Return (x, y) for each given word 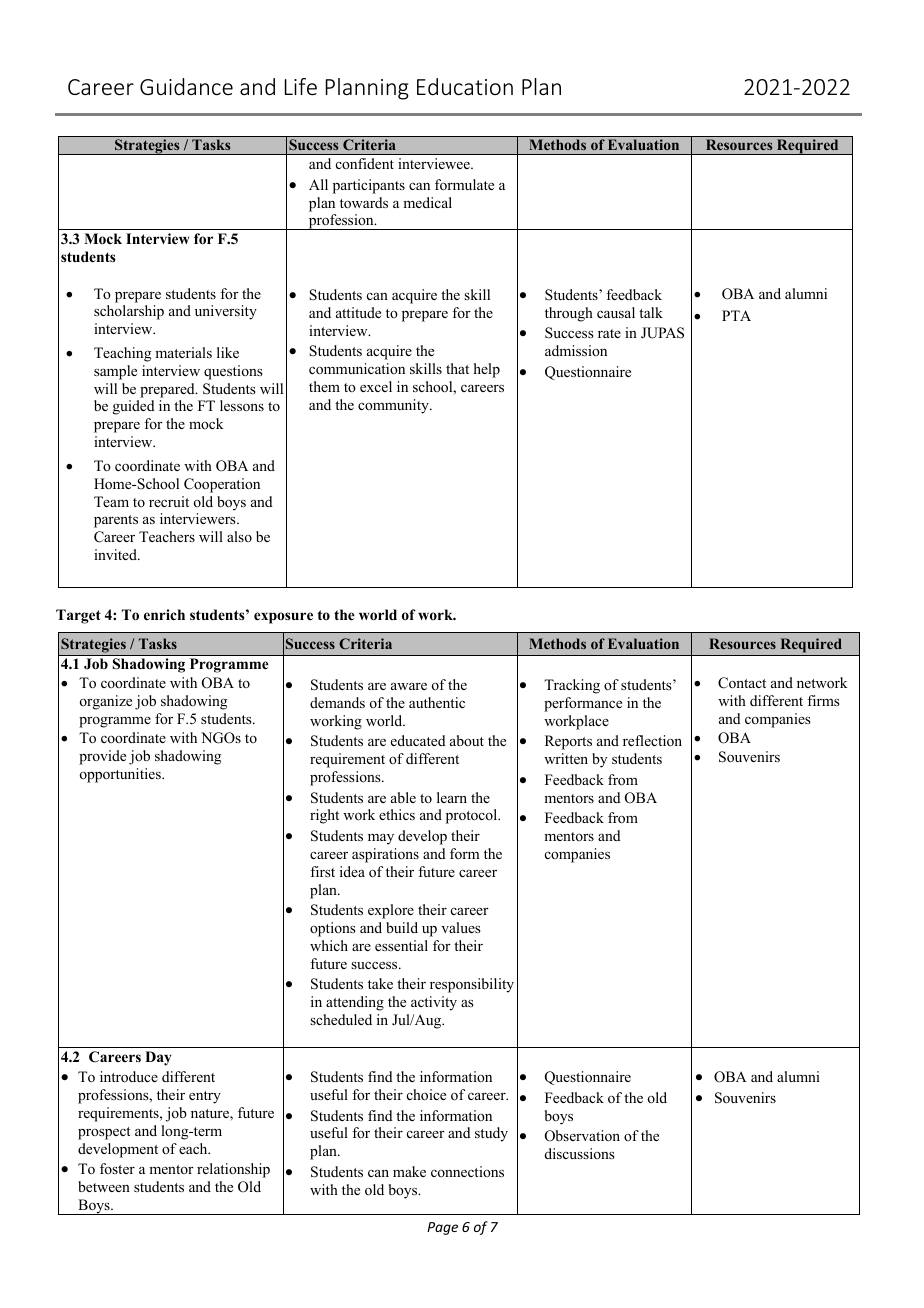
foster (117, 1168)
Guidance (186, 86)
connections (467, 1171)
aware (409, 686)
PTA (736, 315)
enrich (164, 614)
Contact (742, 683)
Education (465, 86)
